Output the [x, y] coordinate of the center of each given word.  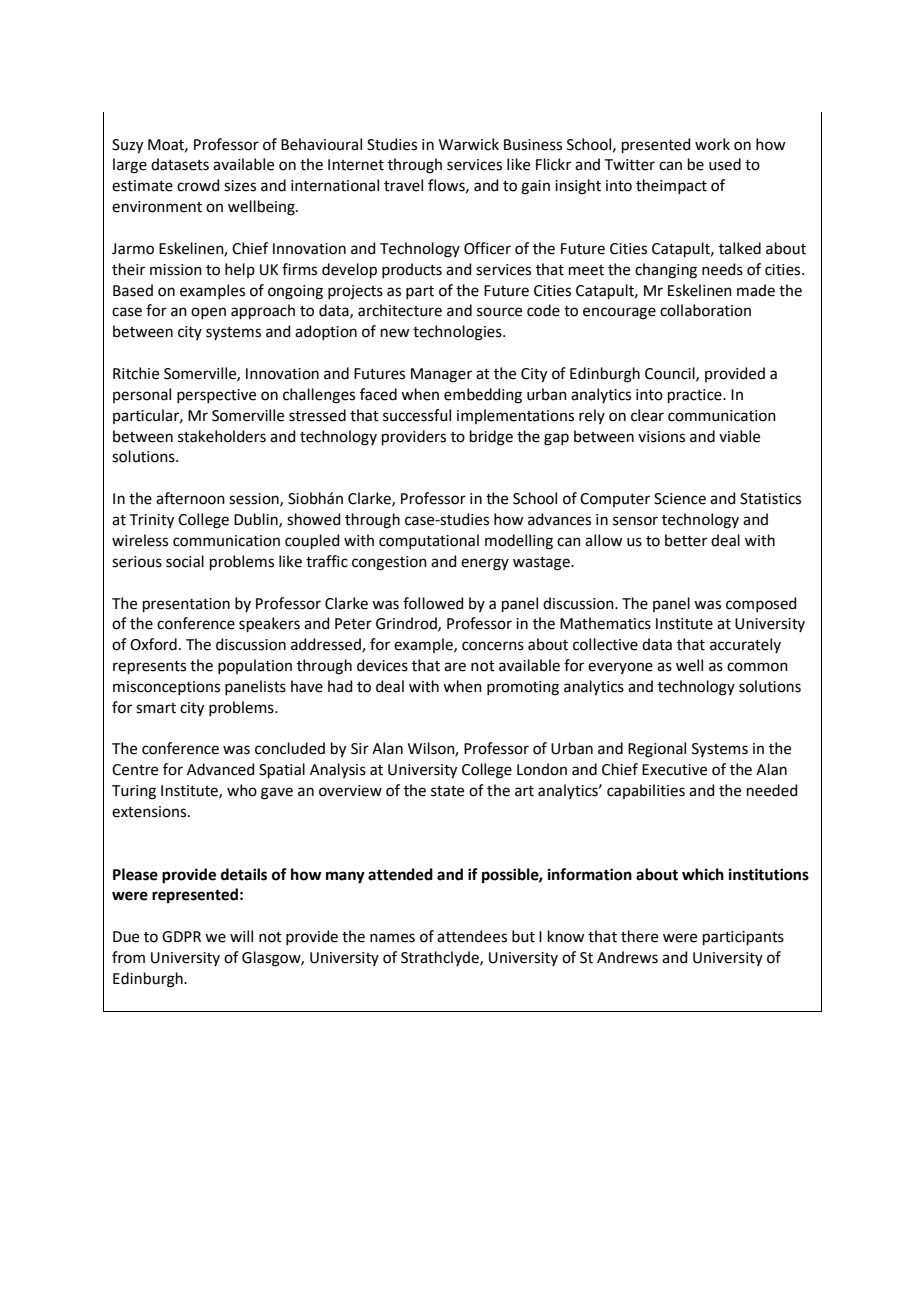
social [185, 561]
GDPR [181, 937]
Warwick [469, 144]
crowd [198, 185]
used [725, 164]
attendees [472, 936]
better [686, 540]
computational [429, 541]
